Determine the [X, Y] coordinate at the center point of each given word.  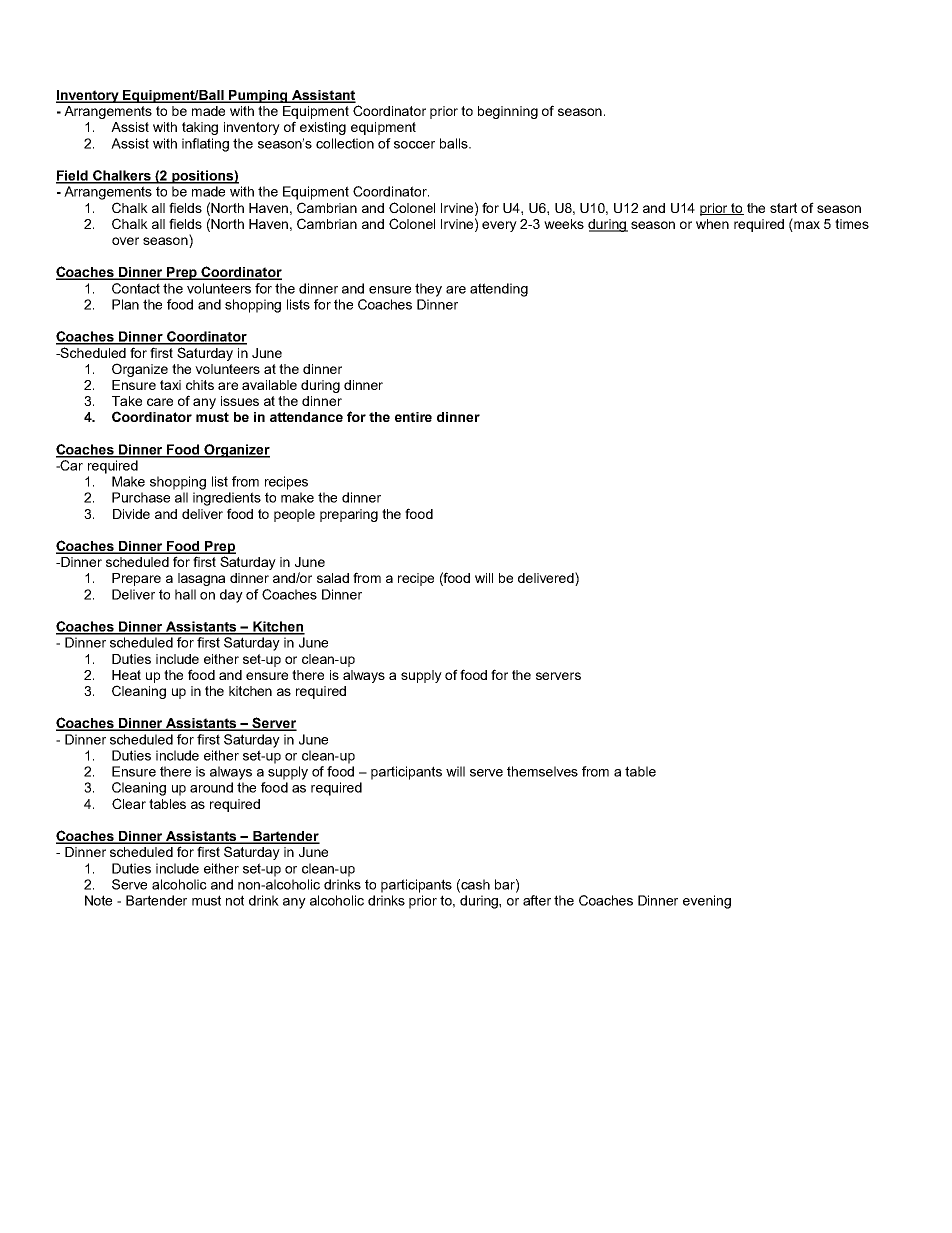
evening [707, 902]
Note [98, 900]
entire [413, 417]
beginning [508, 112]
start [783, 208]
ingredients [227, 499]
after [537, 900]
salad [333, 578]
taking [200, 128]
